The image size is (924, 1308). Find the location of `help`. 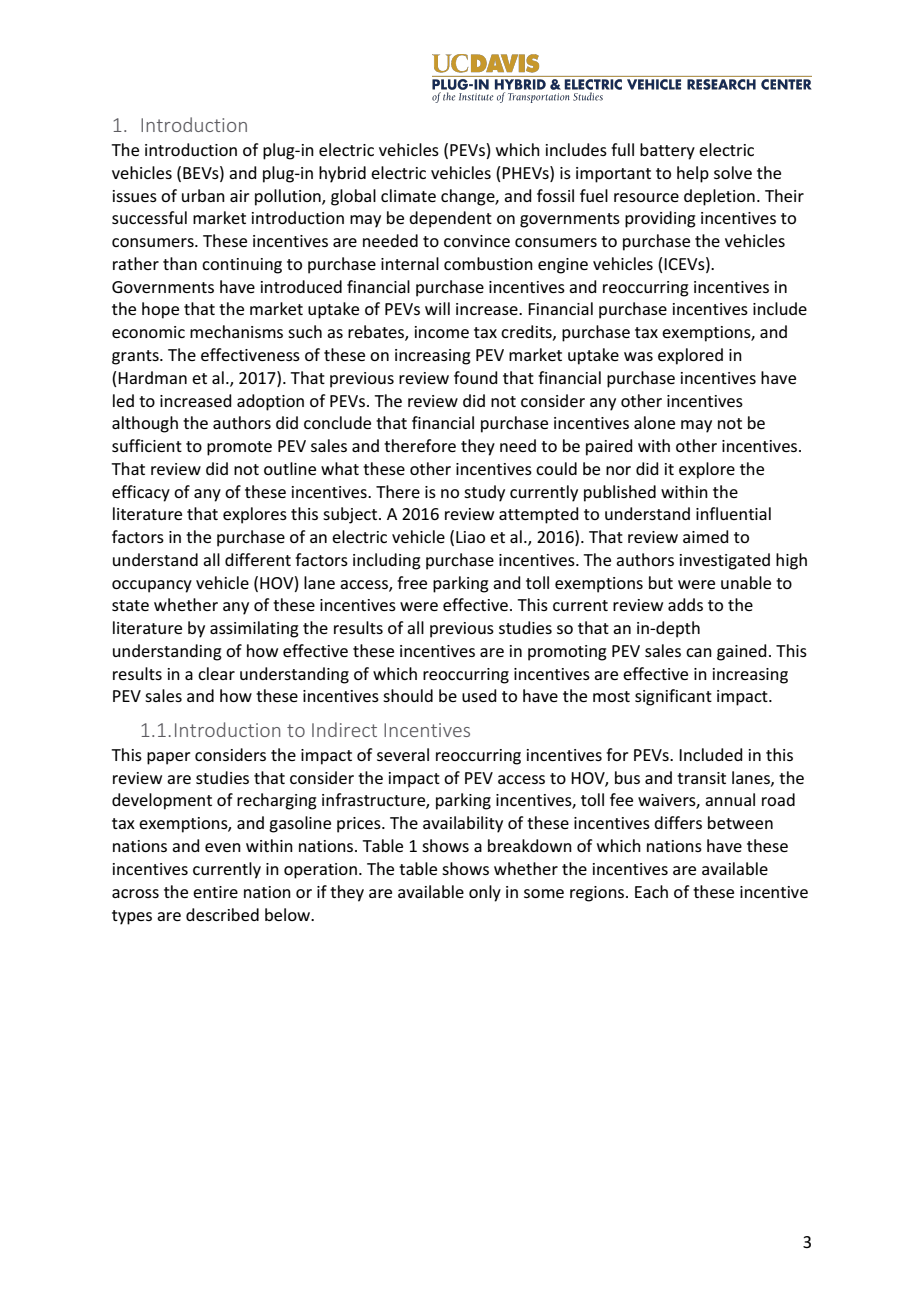

help is located at coordinates (693, 174).
